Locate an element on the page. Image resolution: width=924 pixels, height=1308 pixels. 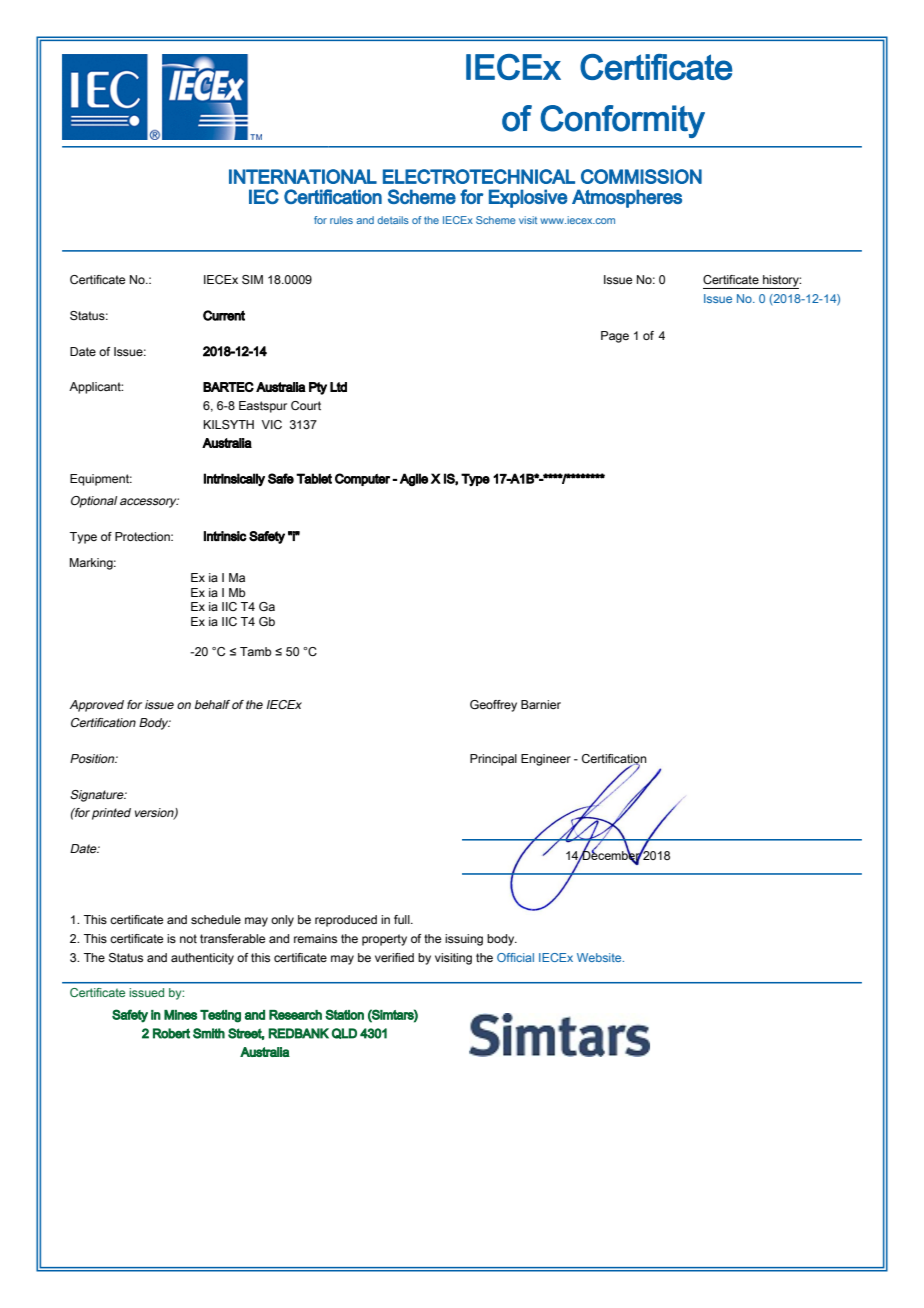
Station is located at coordinates (344, 1014).
